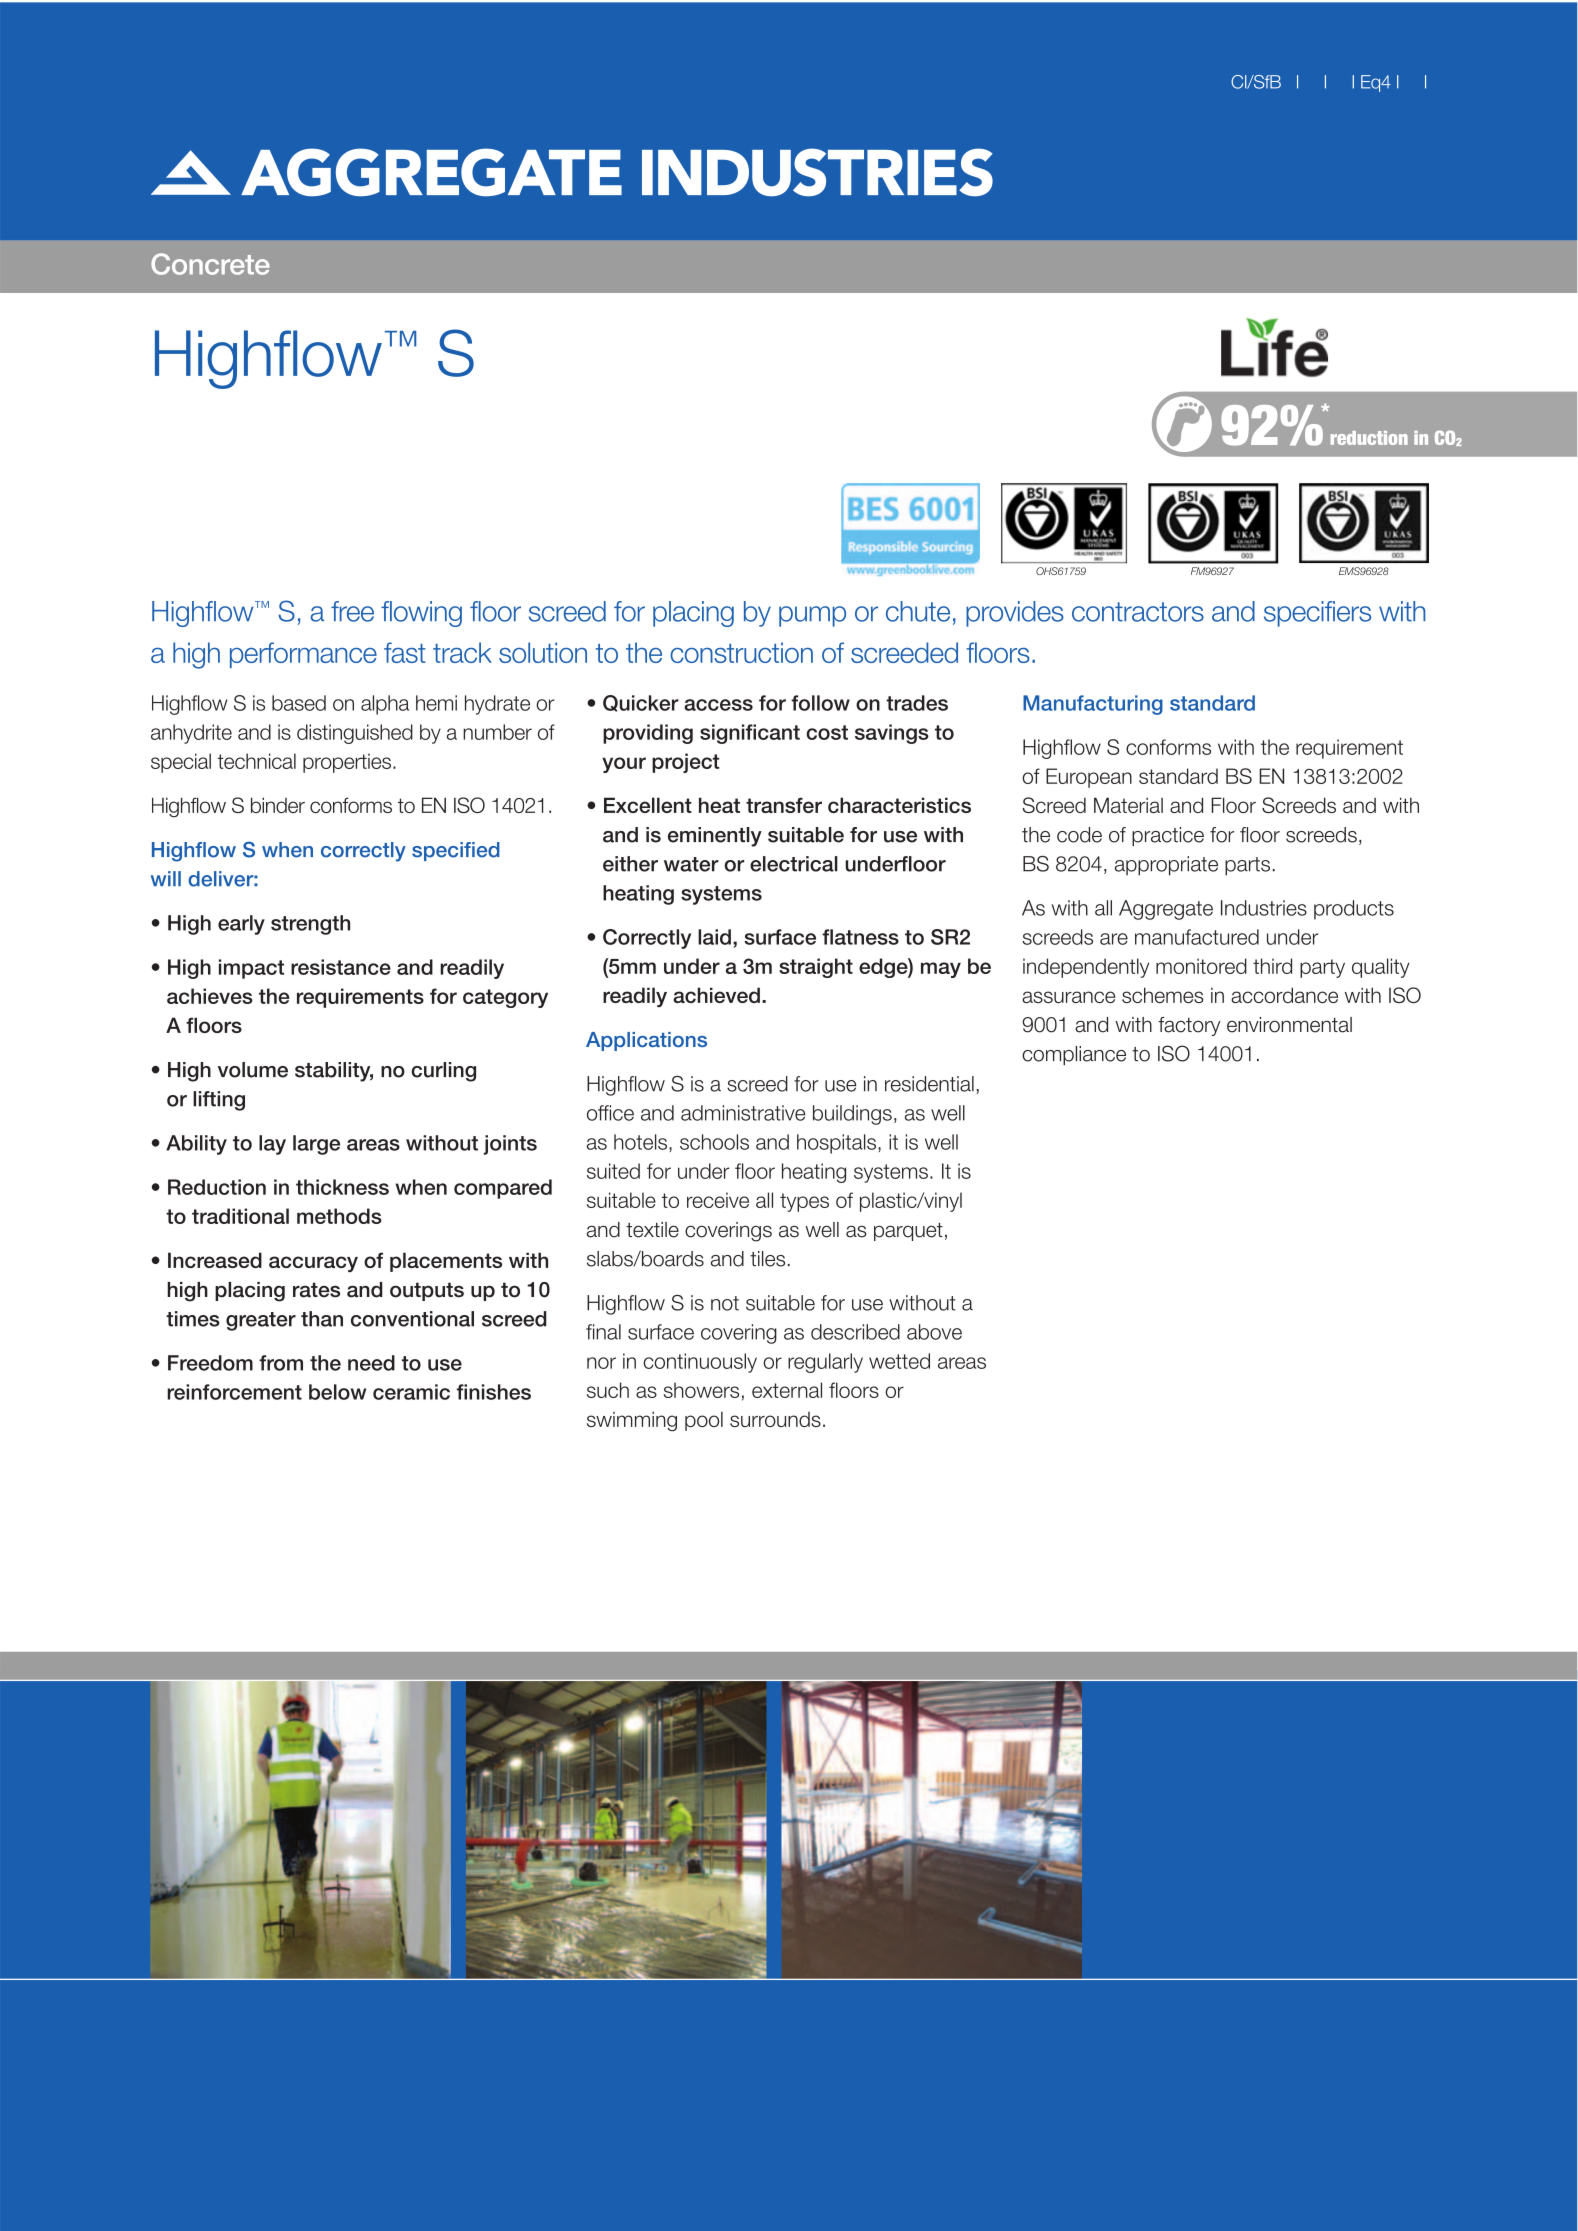 The height and width of the screenshot is (2231, 1578). I want to click on pump, so click(812, 616).
